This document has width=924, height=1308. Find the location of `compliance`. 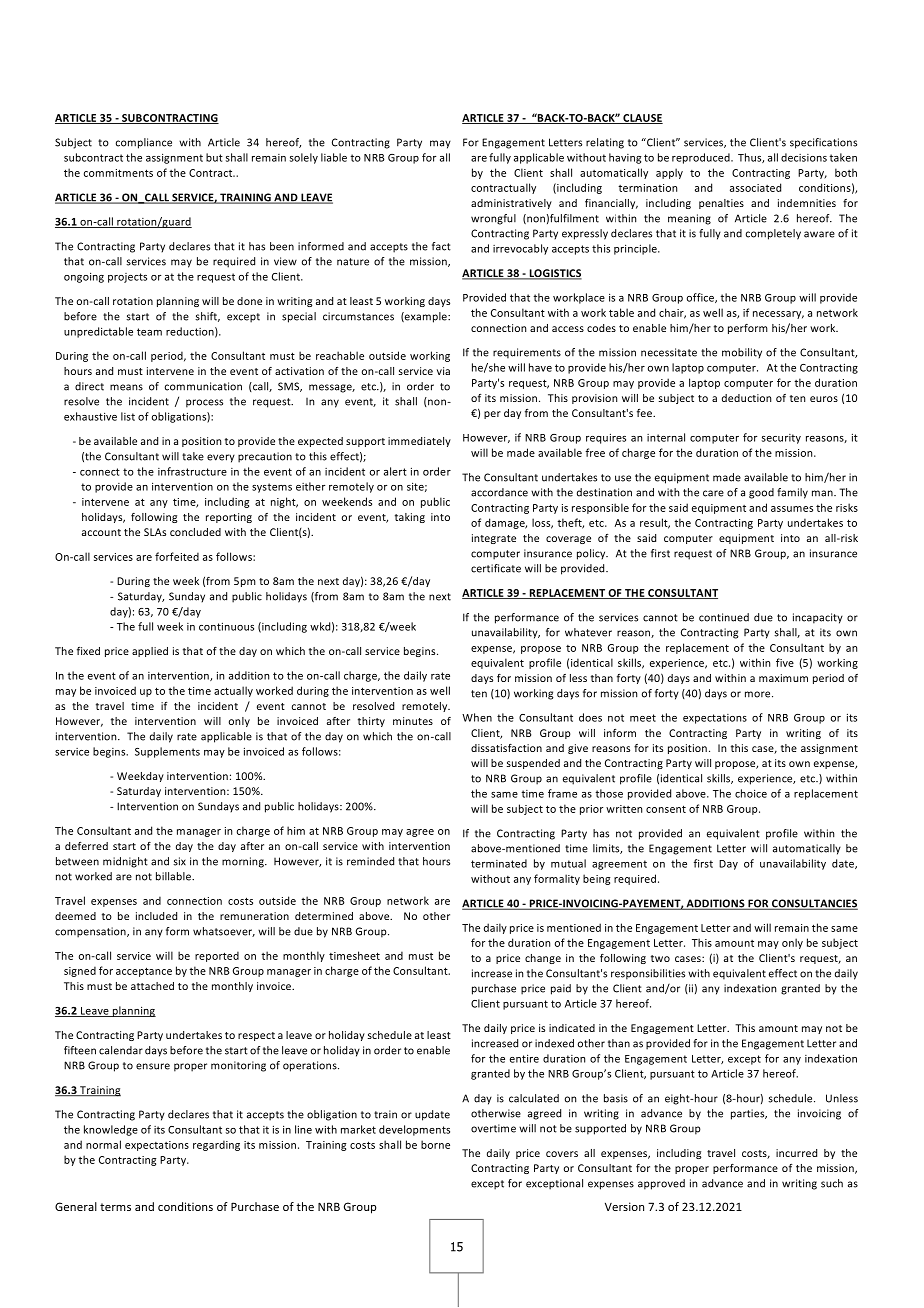

compliance is located at coordinates (144, 143).
